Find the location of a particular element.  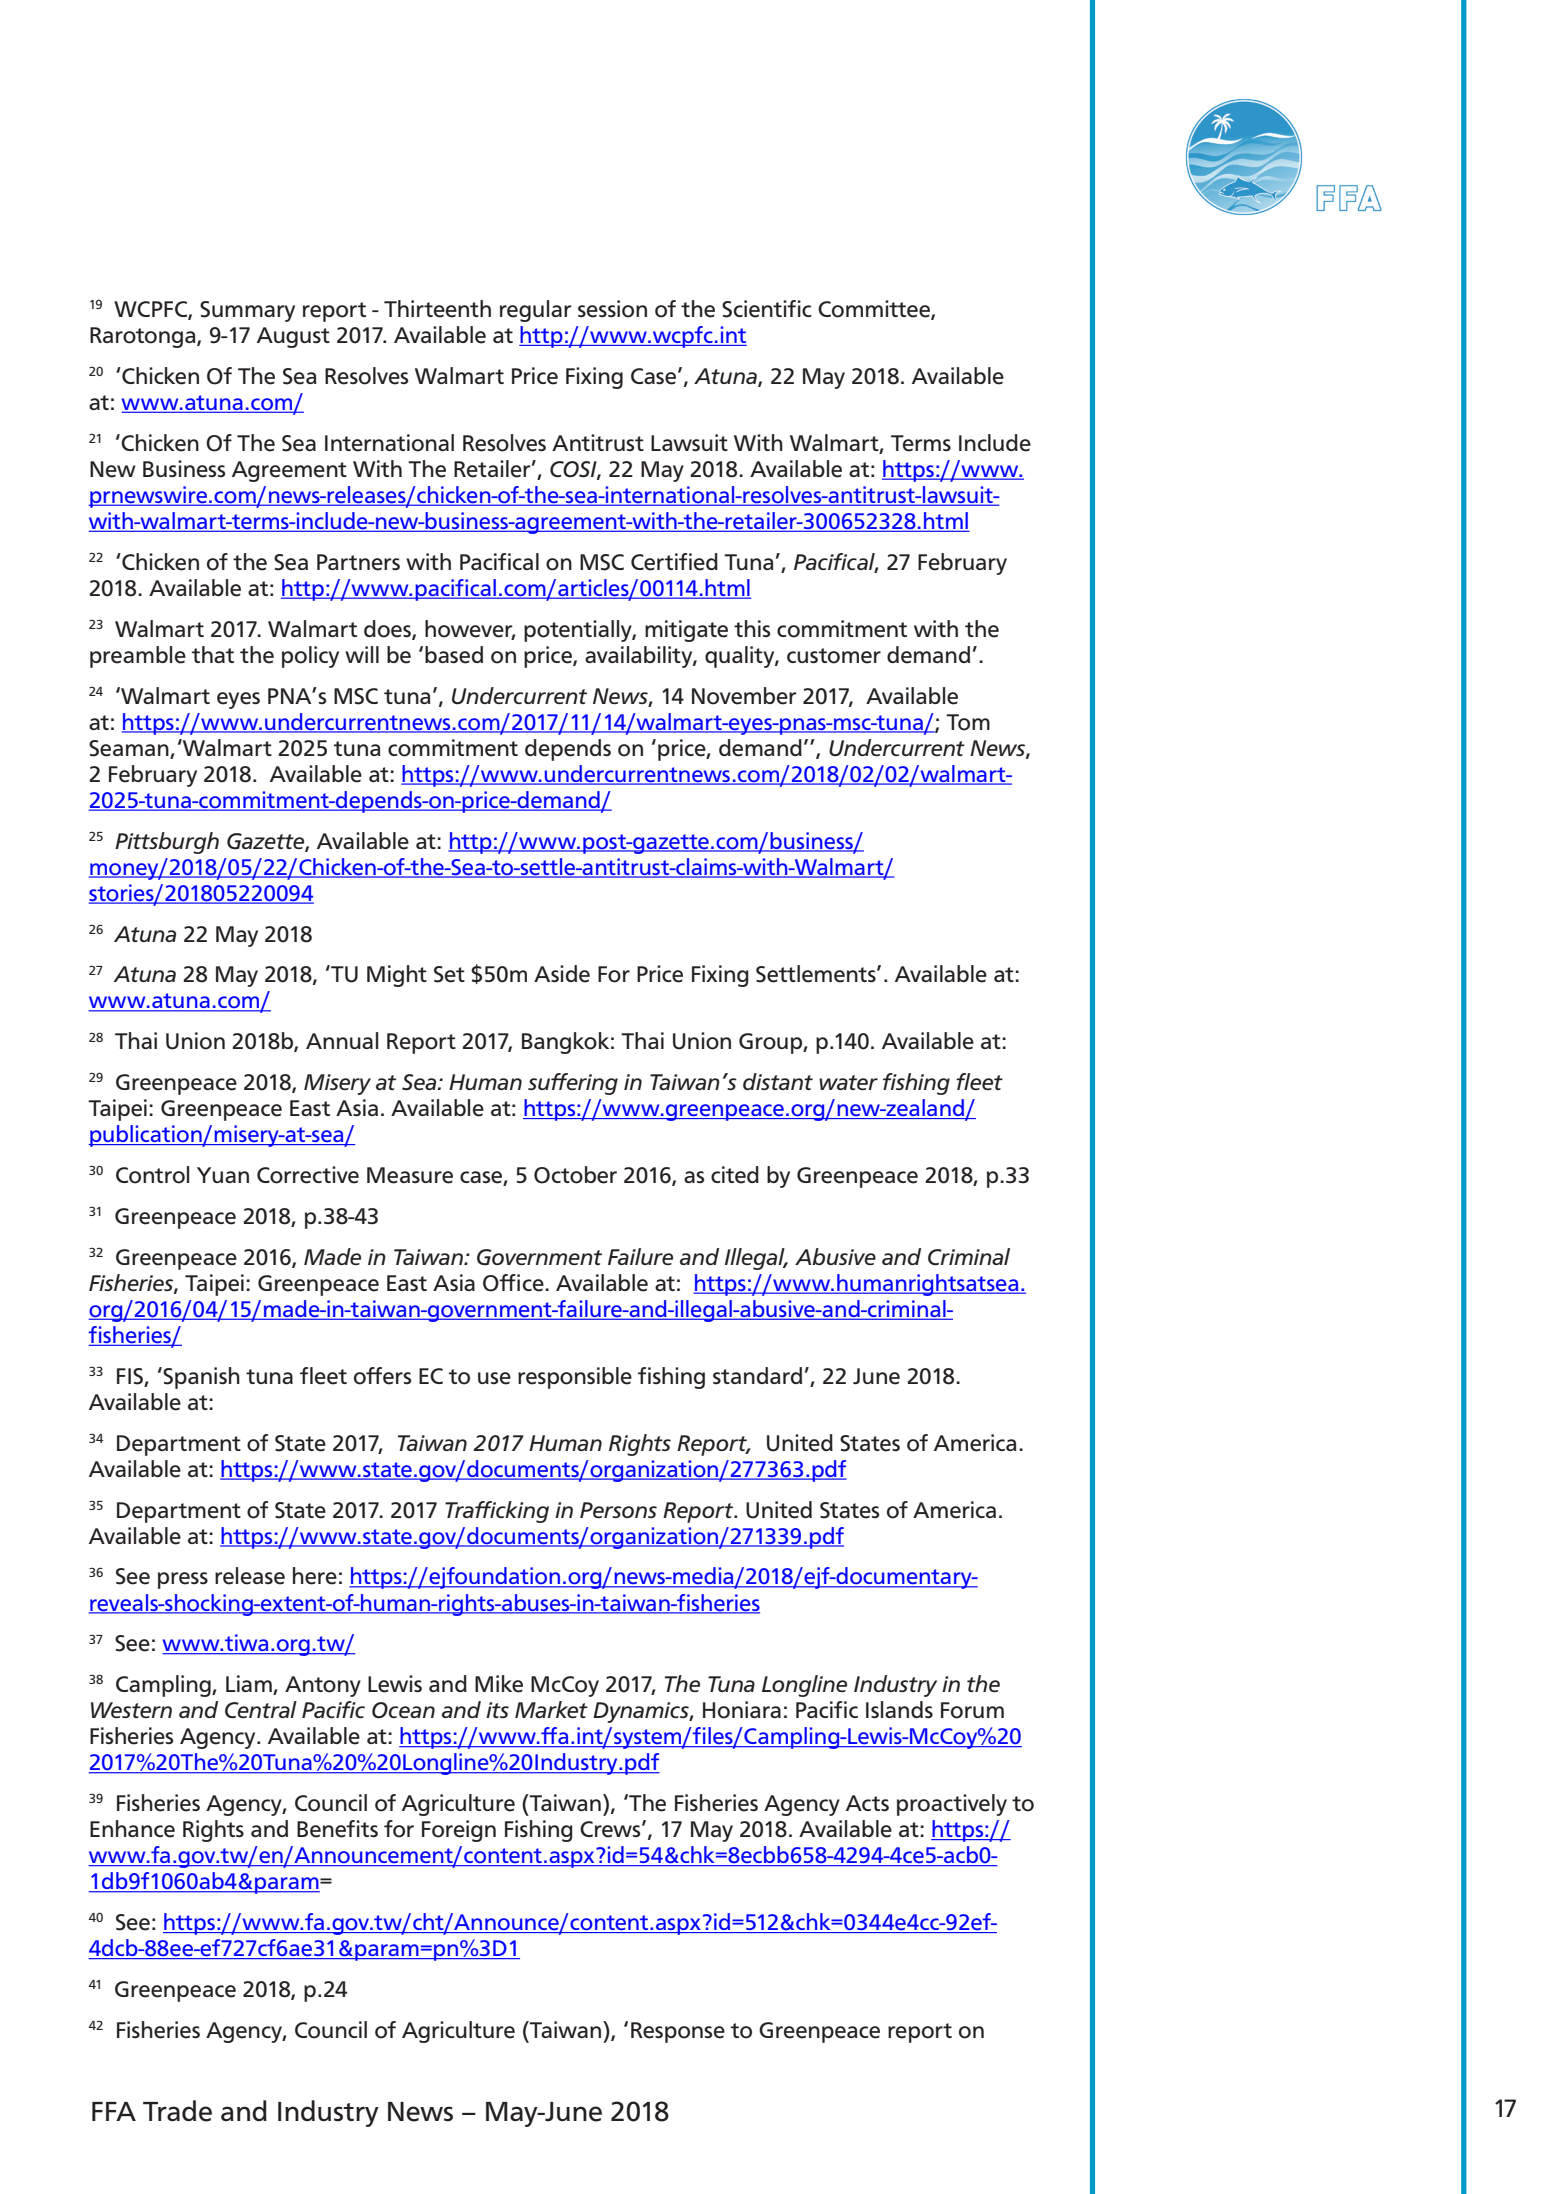

customer is located at coordinates (834, 656).
